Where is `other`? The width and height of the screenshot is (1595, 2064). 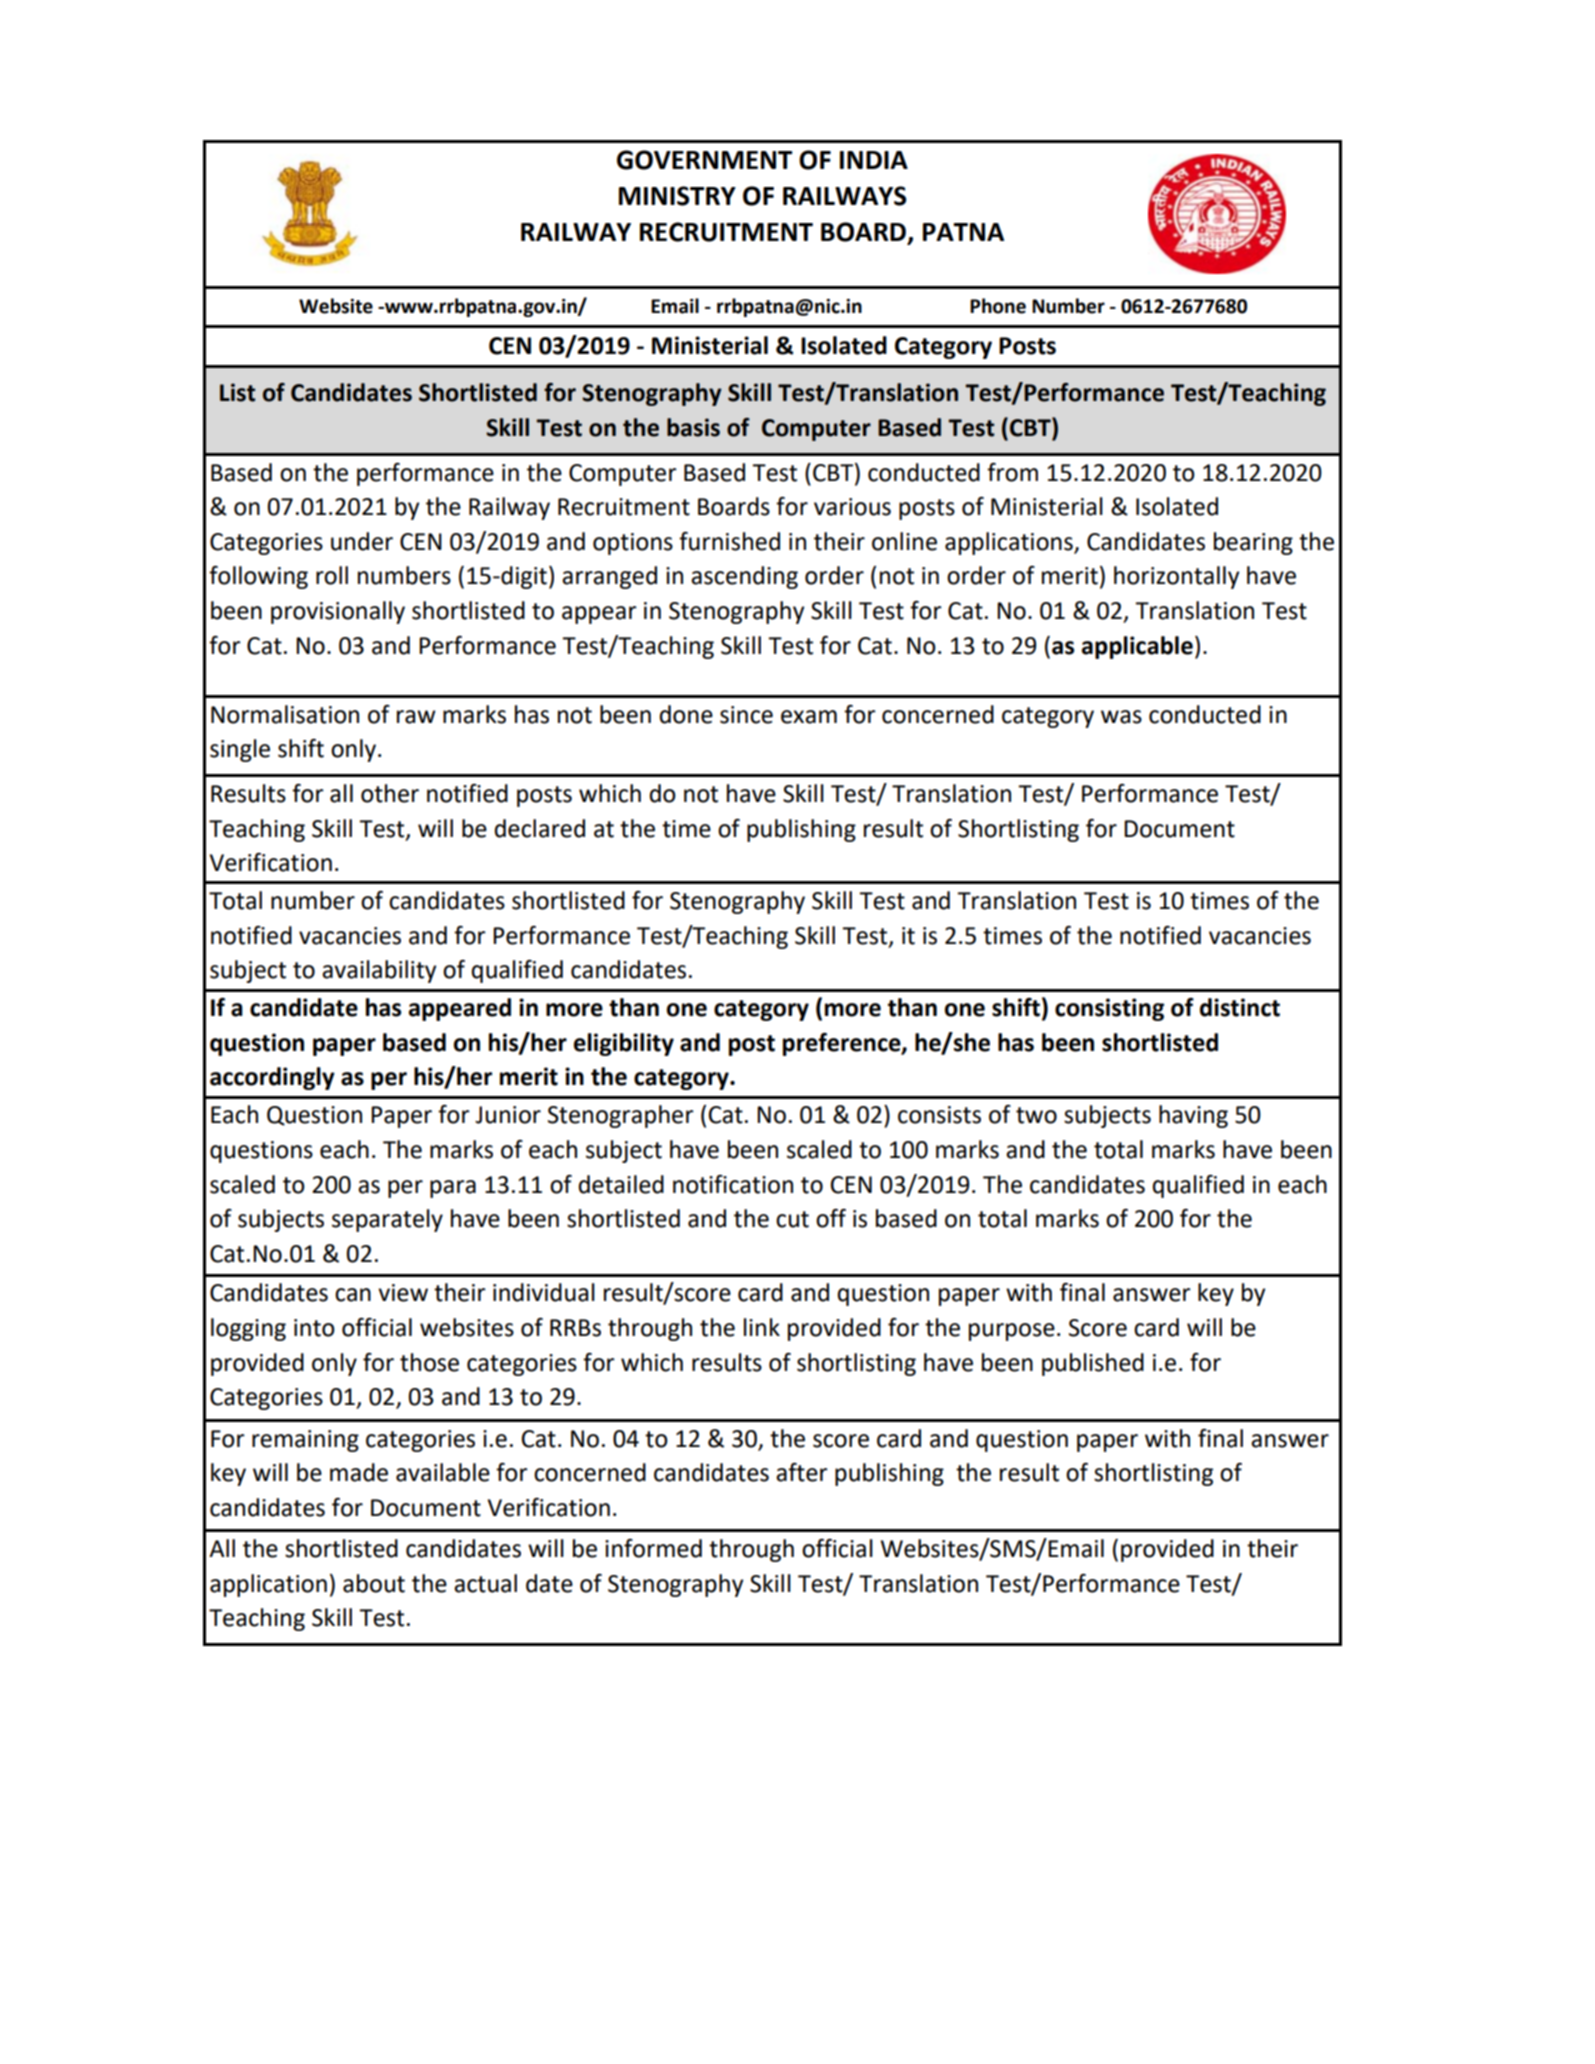 other is located at coordinates (390, 793).
